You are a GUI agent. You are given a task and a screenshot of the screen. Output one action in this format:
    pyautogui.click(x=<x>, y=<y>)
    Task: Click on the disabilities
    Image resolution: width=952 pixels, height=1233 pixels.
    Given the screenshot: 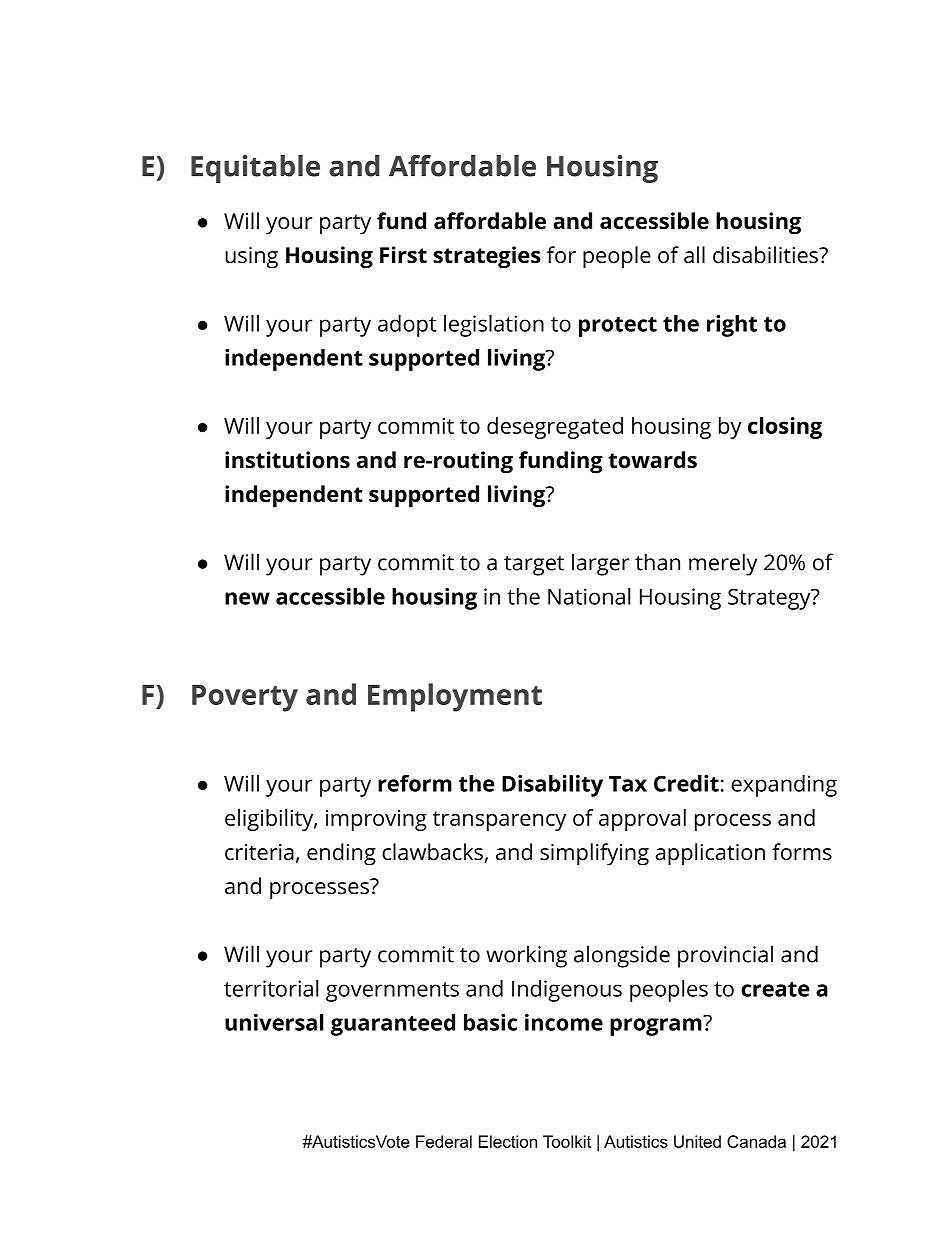 What is the action you would take?
    pyautogui.click(x=766, y=255)
